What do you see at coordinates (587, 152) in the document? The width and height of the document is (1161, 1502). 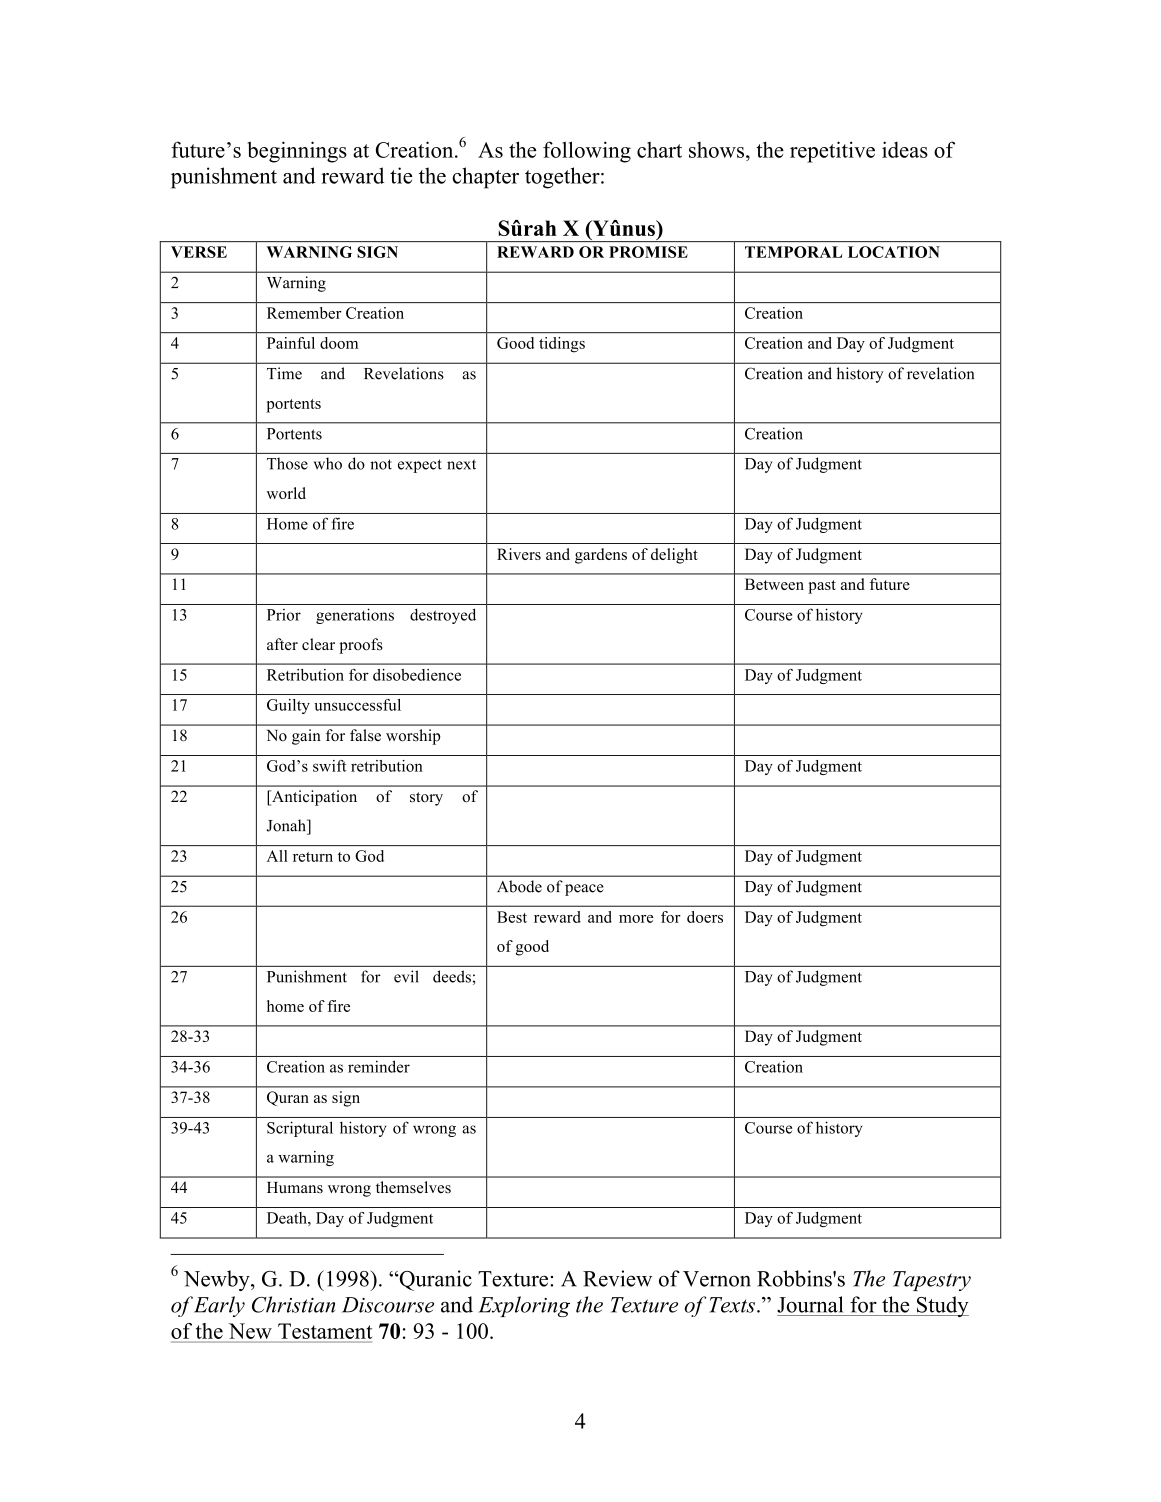 I see `following` at bounding box center [587, 152].
